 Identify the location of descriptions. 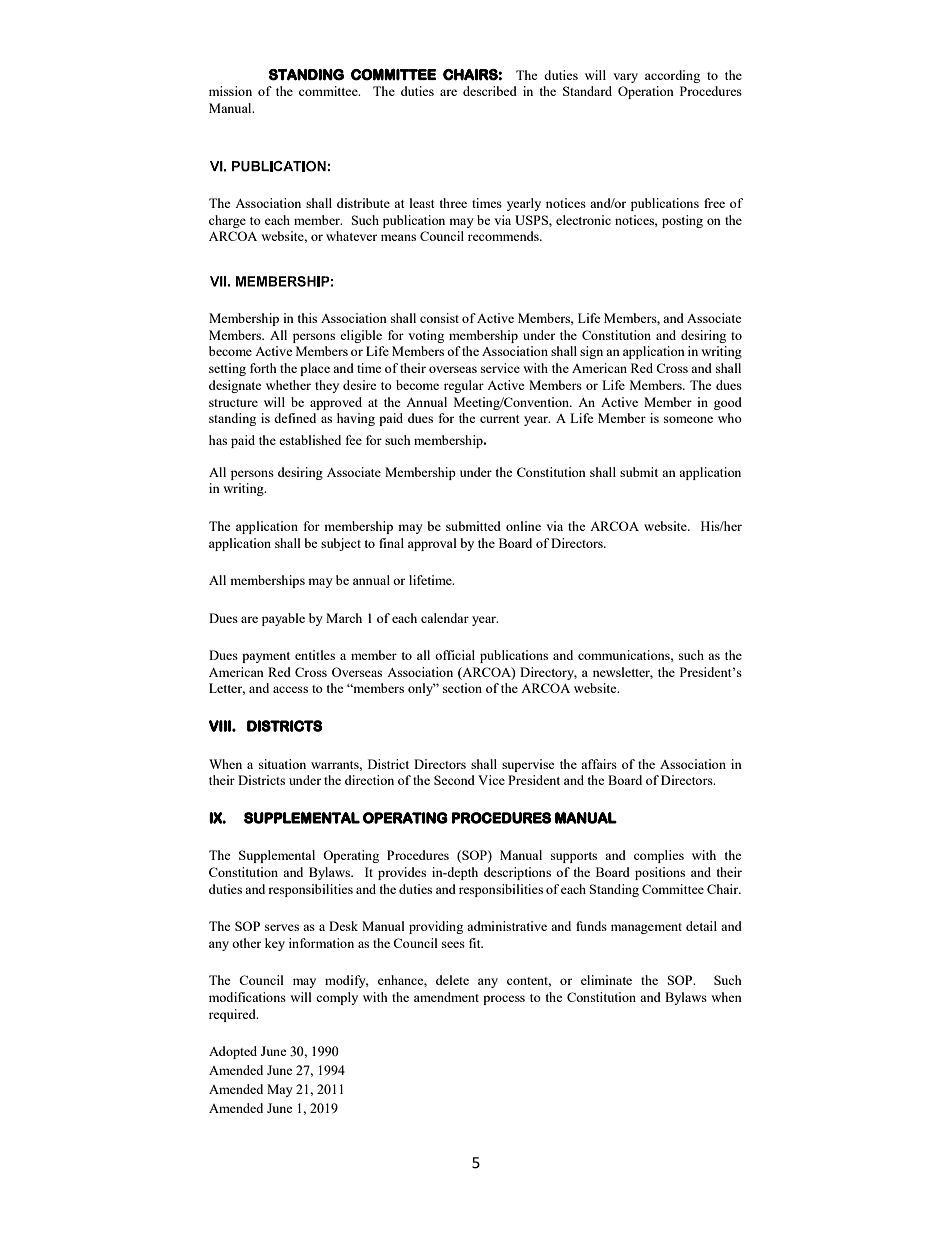
(517, 873).
